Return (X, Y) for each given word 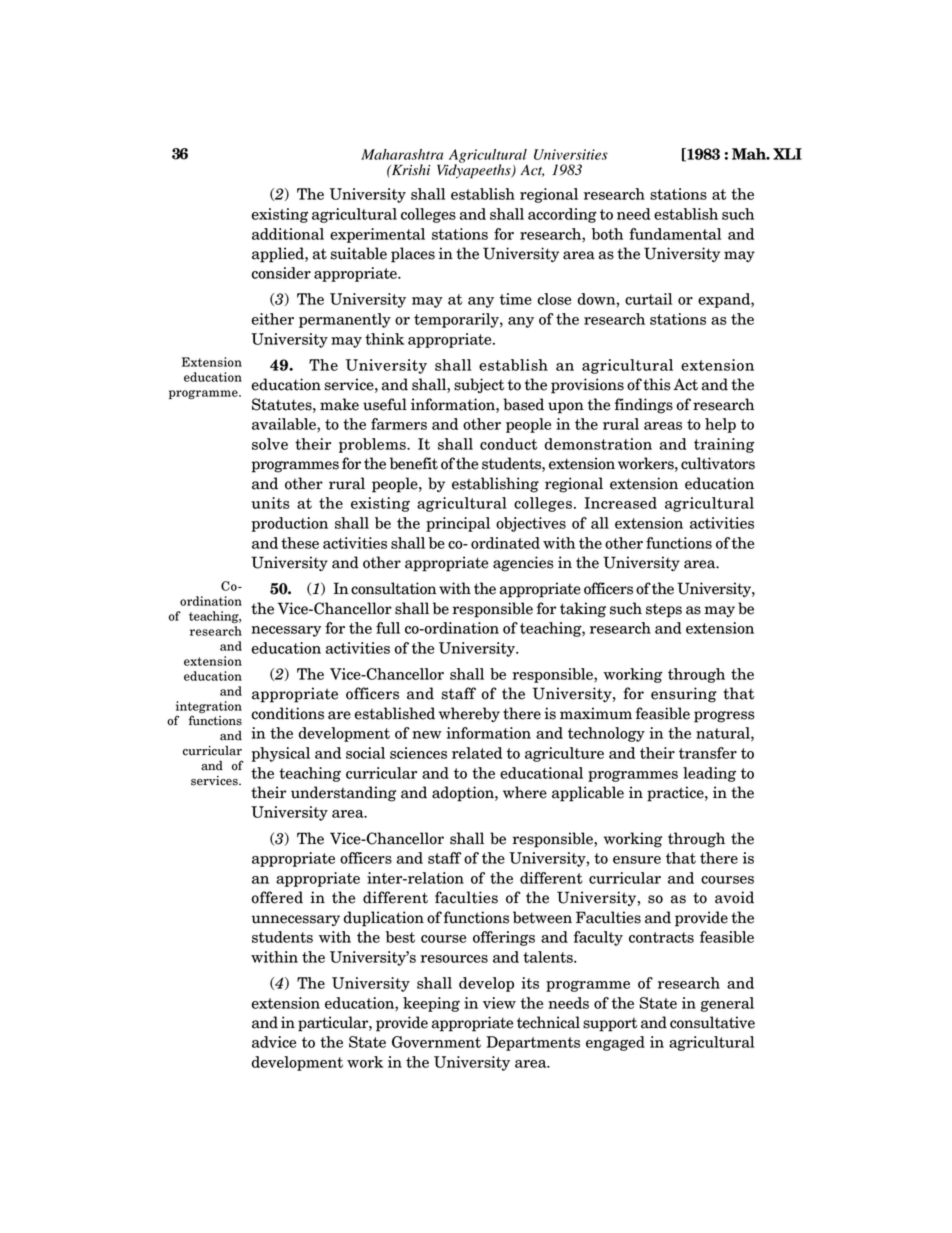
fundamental (675, 234)
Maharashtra (402, 154)
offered (277, 897)
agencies (523, 564)
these (300, 543)
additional (288, 234)
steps (664, 610)
